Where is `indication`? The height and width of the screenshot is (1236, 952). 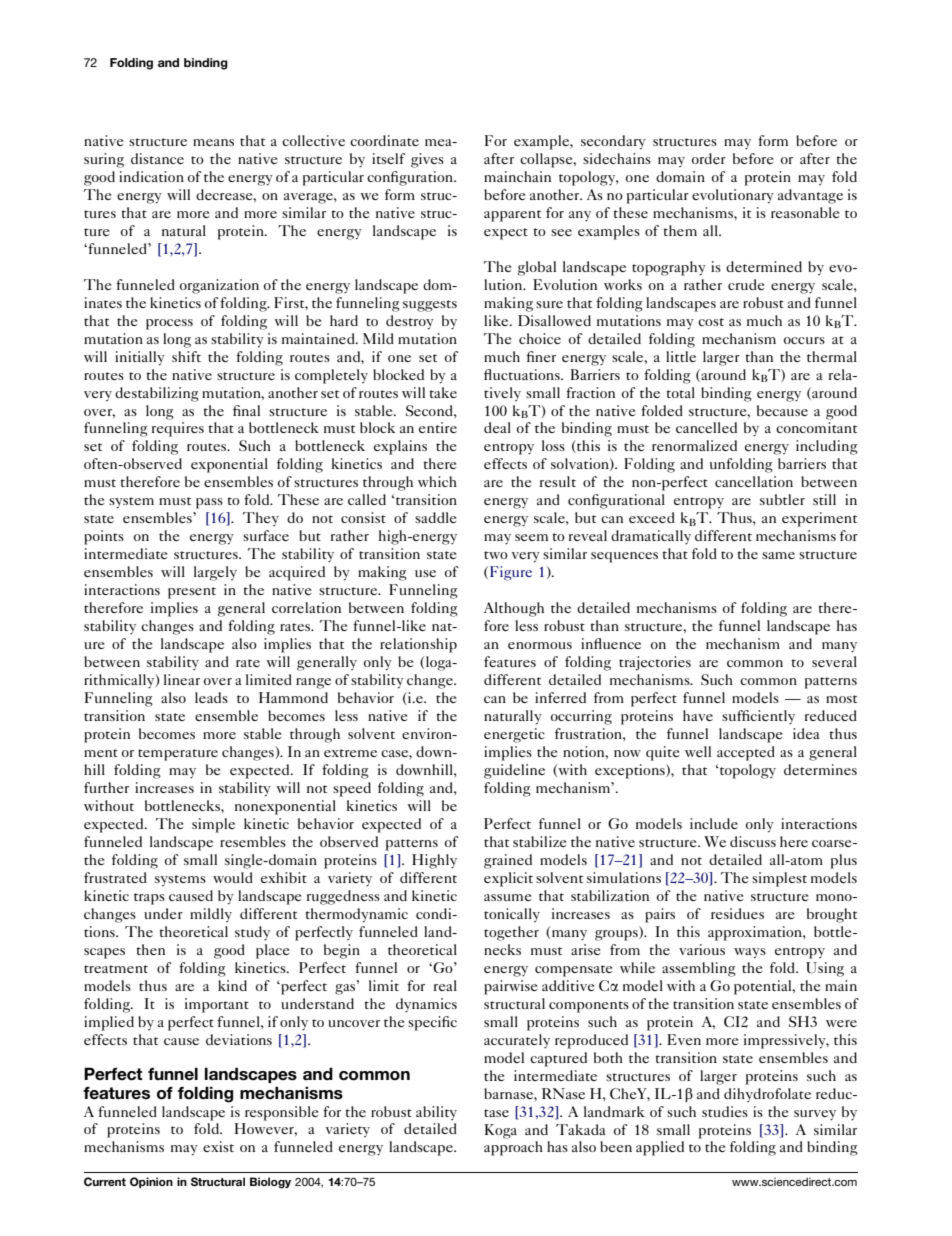 indication is located at coordinates (151, 176).
